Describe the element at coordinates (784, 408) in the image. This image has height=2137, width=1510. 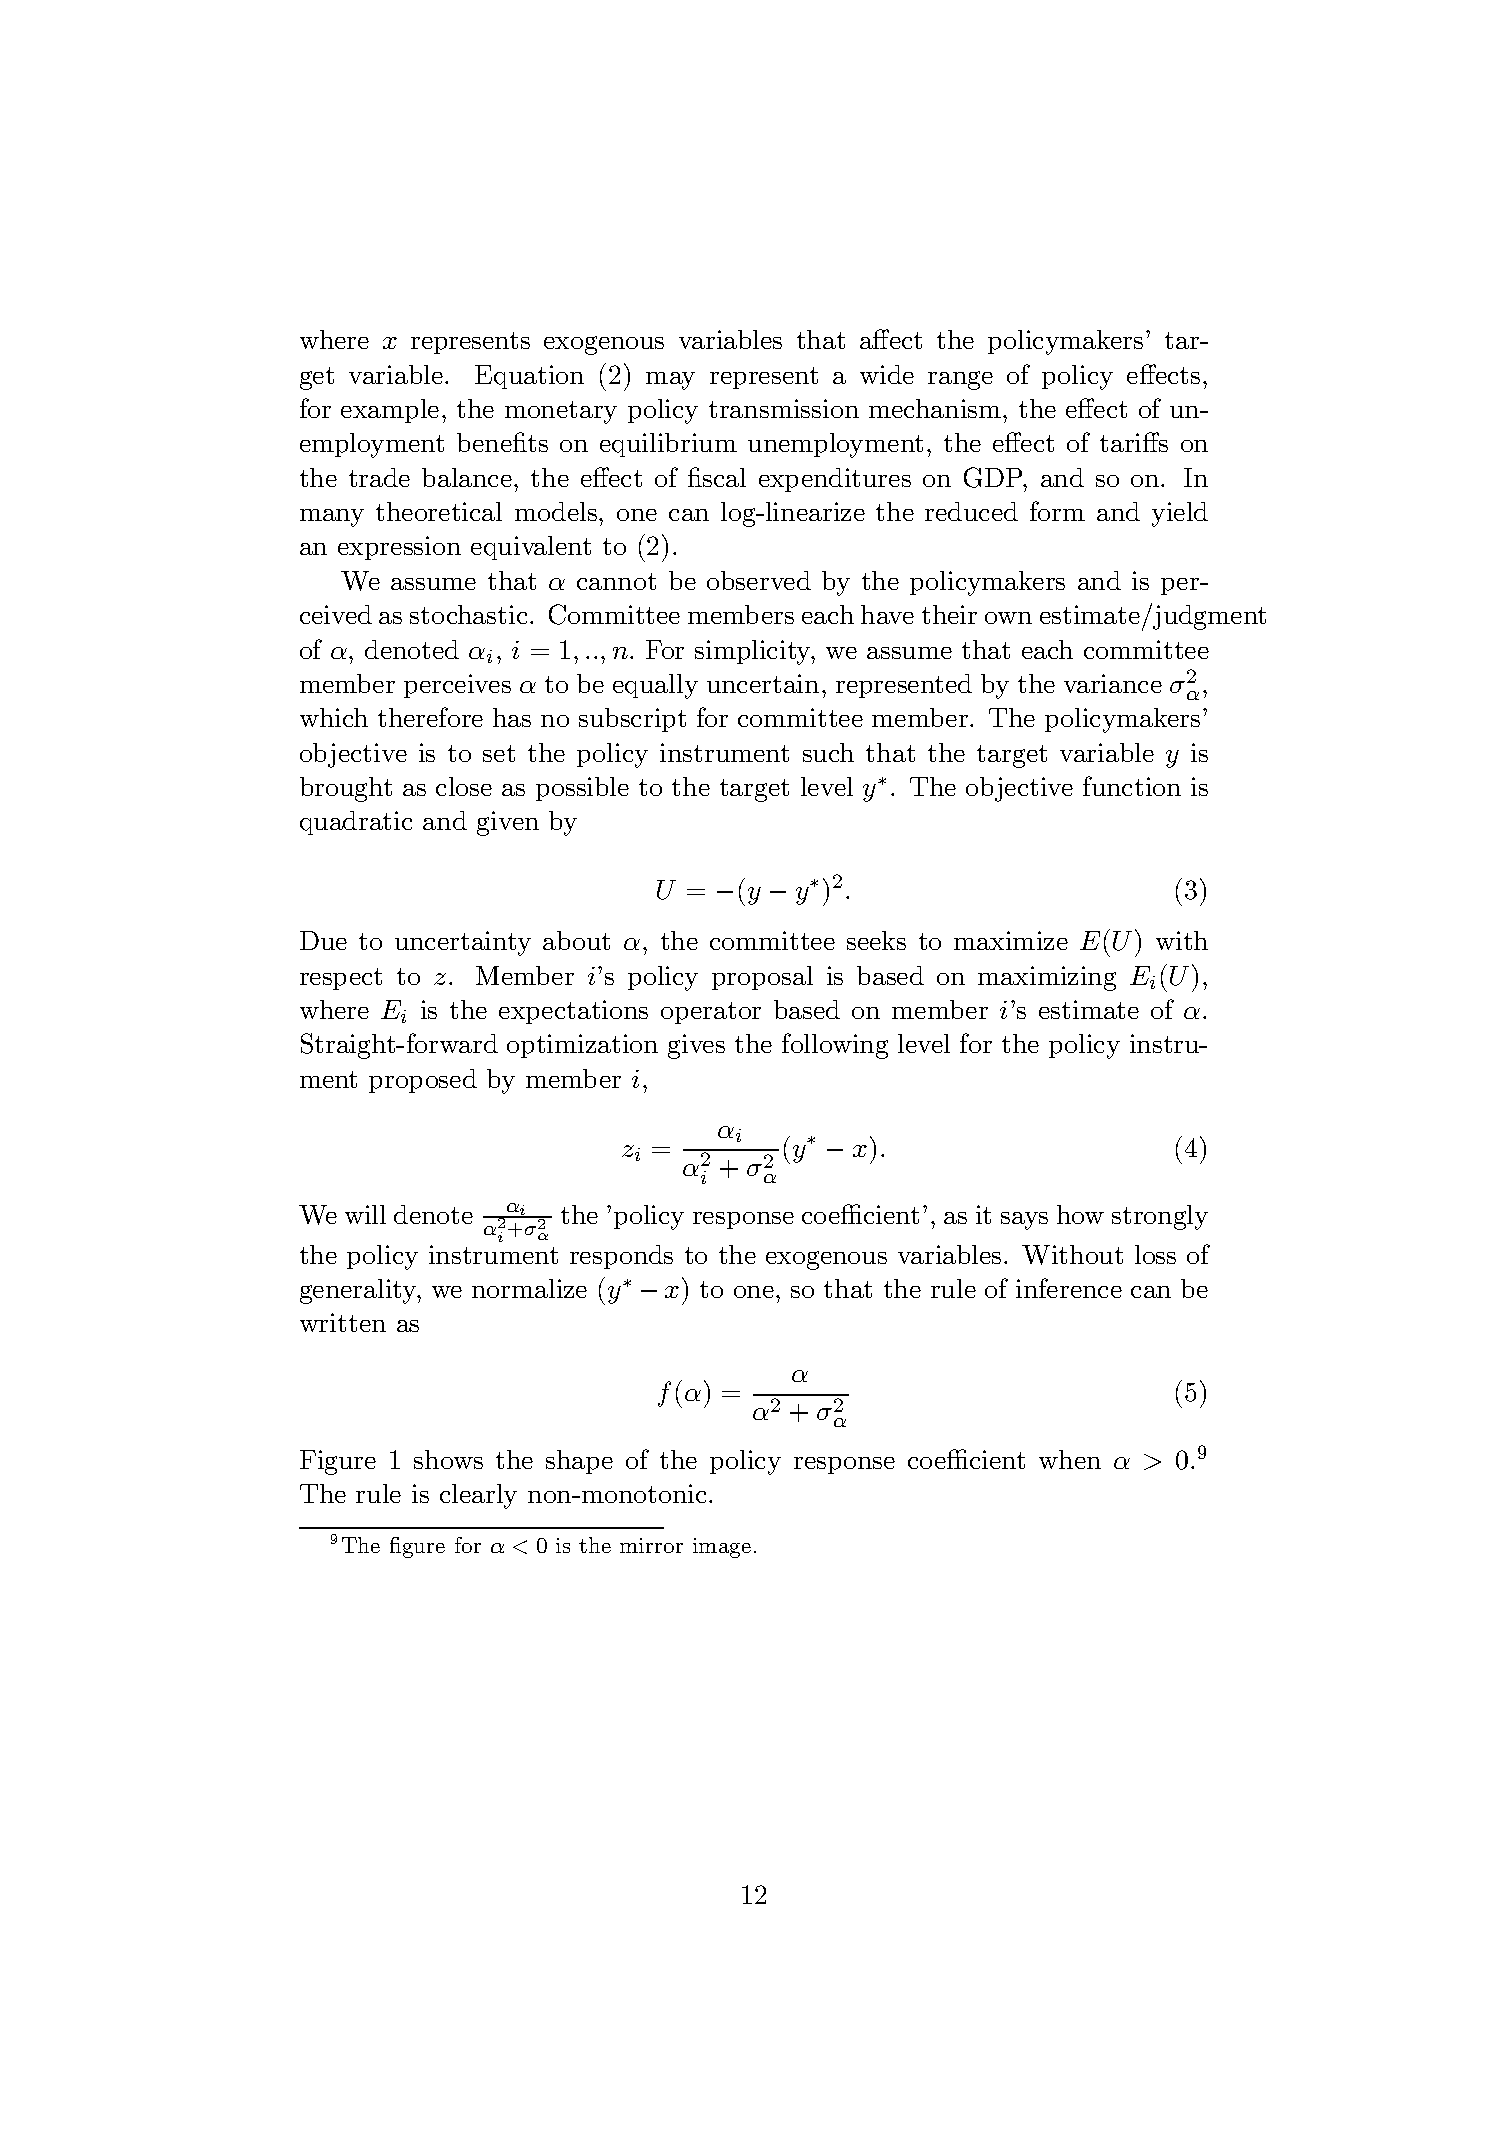
I see `transmission` at that location.
